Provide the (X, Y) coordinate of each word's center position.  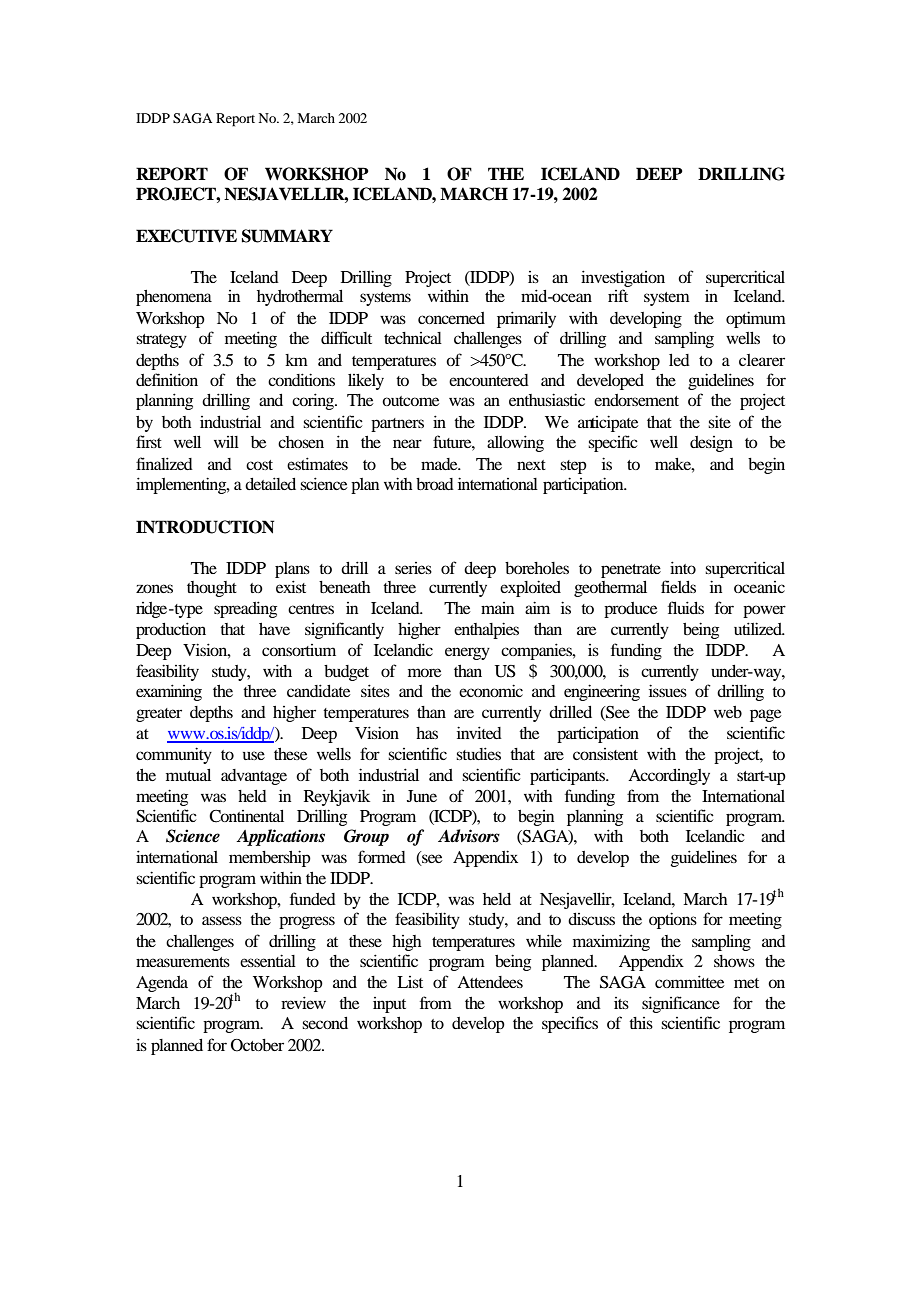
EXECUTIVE (186, 236)
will (226, 442)
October (257, 1045)
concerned (451, 318)
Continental (246, 816)
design (711, 444)
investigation (623, 278)
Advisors (469, 836)
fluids (686, 607)
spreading (245, 609)
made (440, 464)
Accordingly (669, 777)
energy (467, 653)
